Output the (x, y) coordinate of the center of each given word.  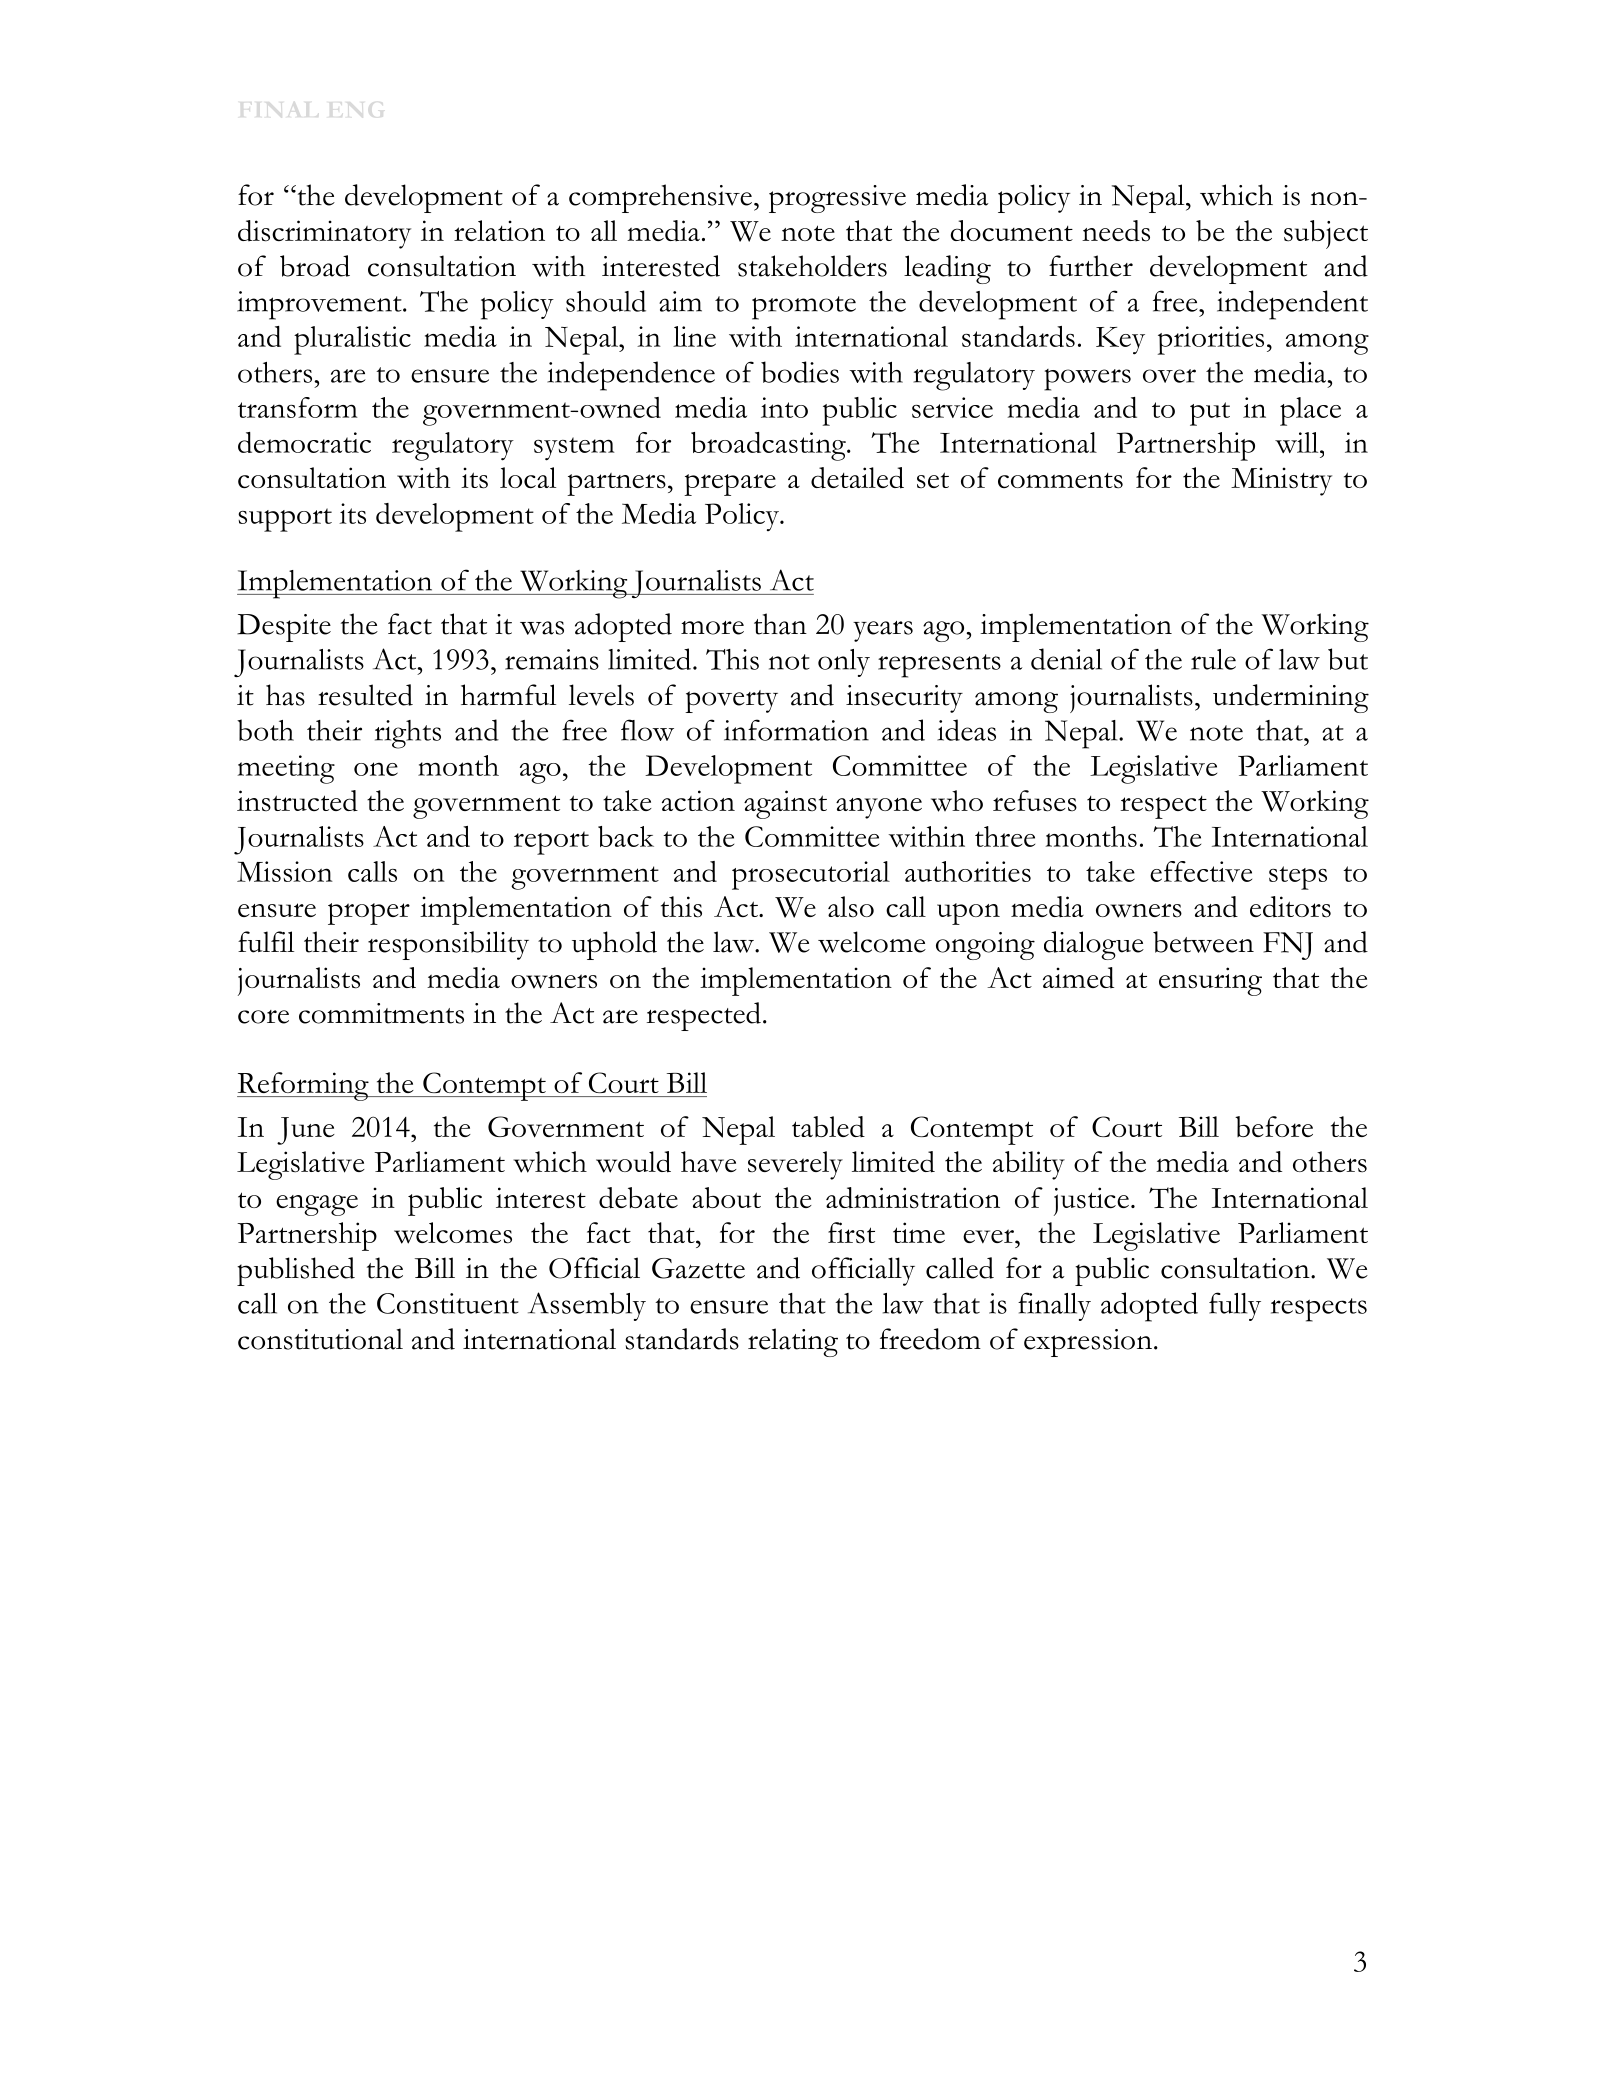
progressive (837, 199)
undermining (1291, 698)
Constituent (448, 1303)
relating (793, 1342)
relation (499, 230)
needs (1116, 231)
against (785, 804)
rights (408, 734)
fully (1235, 1306)
